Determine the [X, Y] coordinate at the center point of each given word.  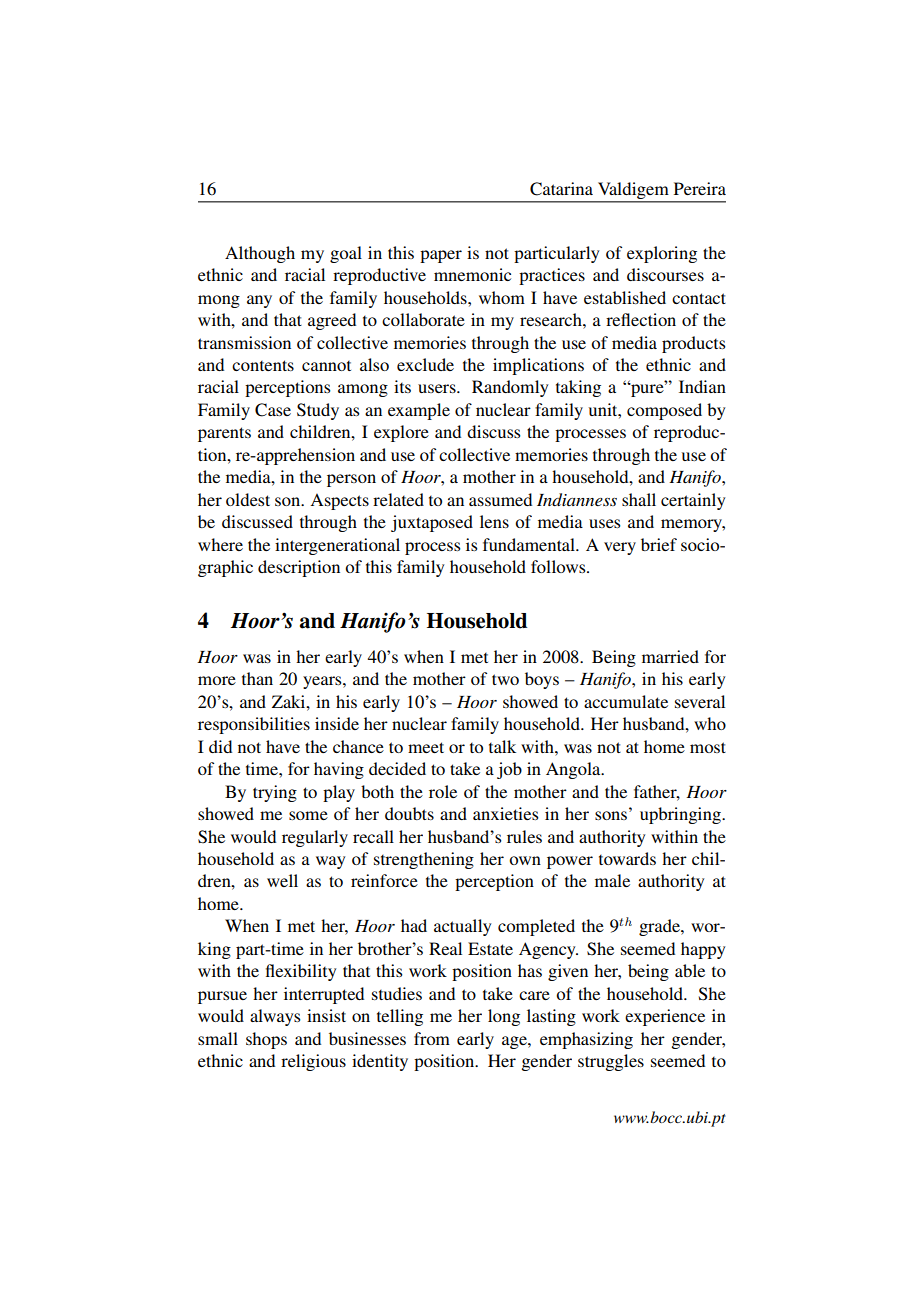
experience [665, 1017]
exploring [662, 254]
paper [441, 256]
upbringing [681, 815]
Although [260, 254]
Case [273, 410]
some [308, 815]
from [432, 1038]
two [505, 679]
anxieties [505, 813]
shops [266, 1040]
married [670, 656]
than [257, 678]
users [438, 388]
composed [664, 411]
